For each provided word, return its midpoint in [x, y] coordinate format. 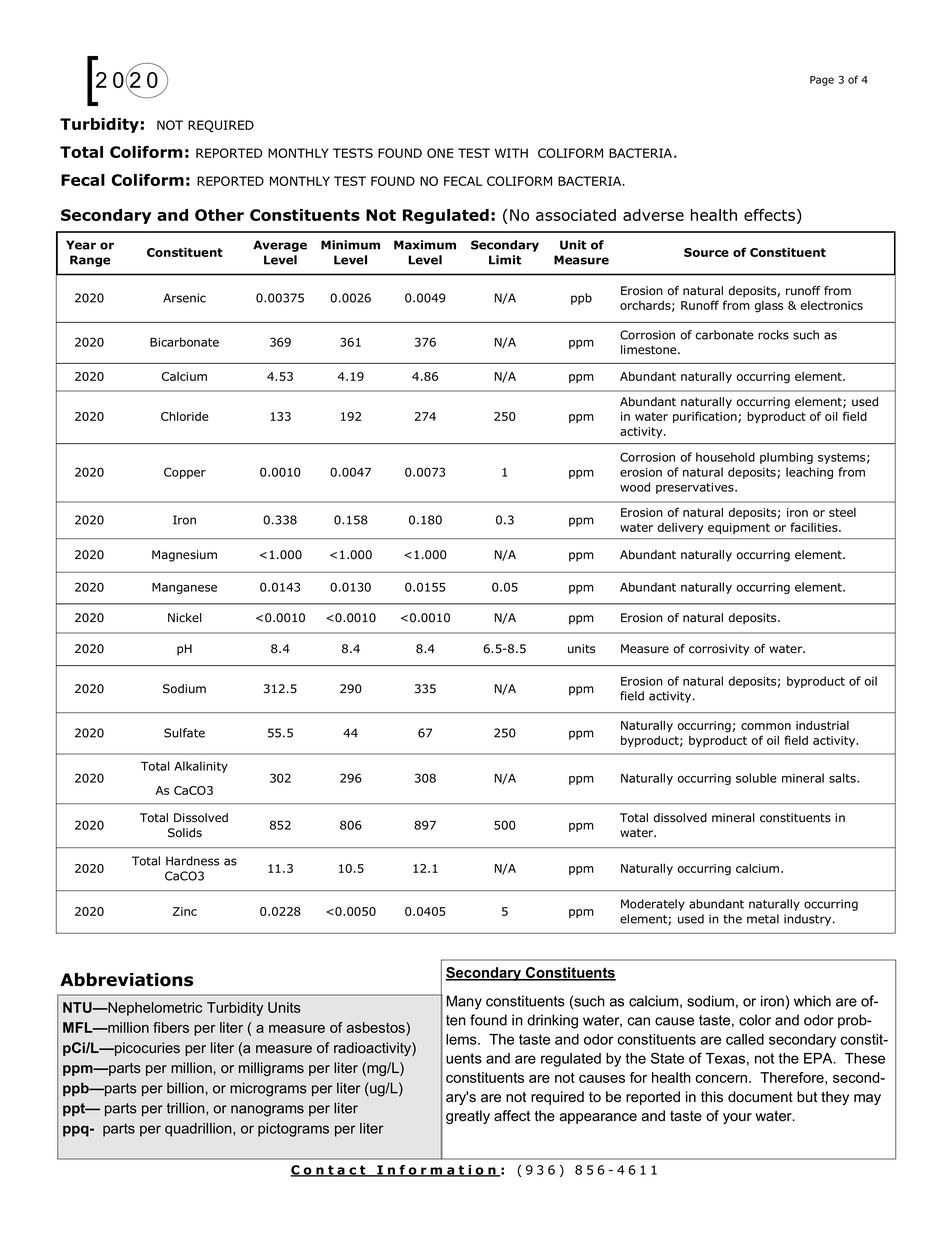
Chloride [185, 416]
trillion [187, 1108]
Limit [505, 260]
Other [219, 215]
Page [822, 81]
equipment [739, 528]
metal [763, 919]
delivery [680, 528]
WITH [511, 153]
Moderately [653, 905]
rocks [773, 335]
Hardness [192, 861]
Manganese [184, 588]
